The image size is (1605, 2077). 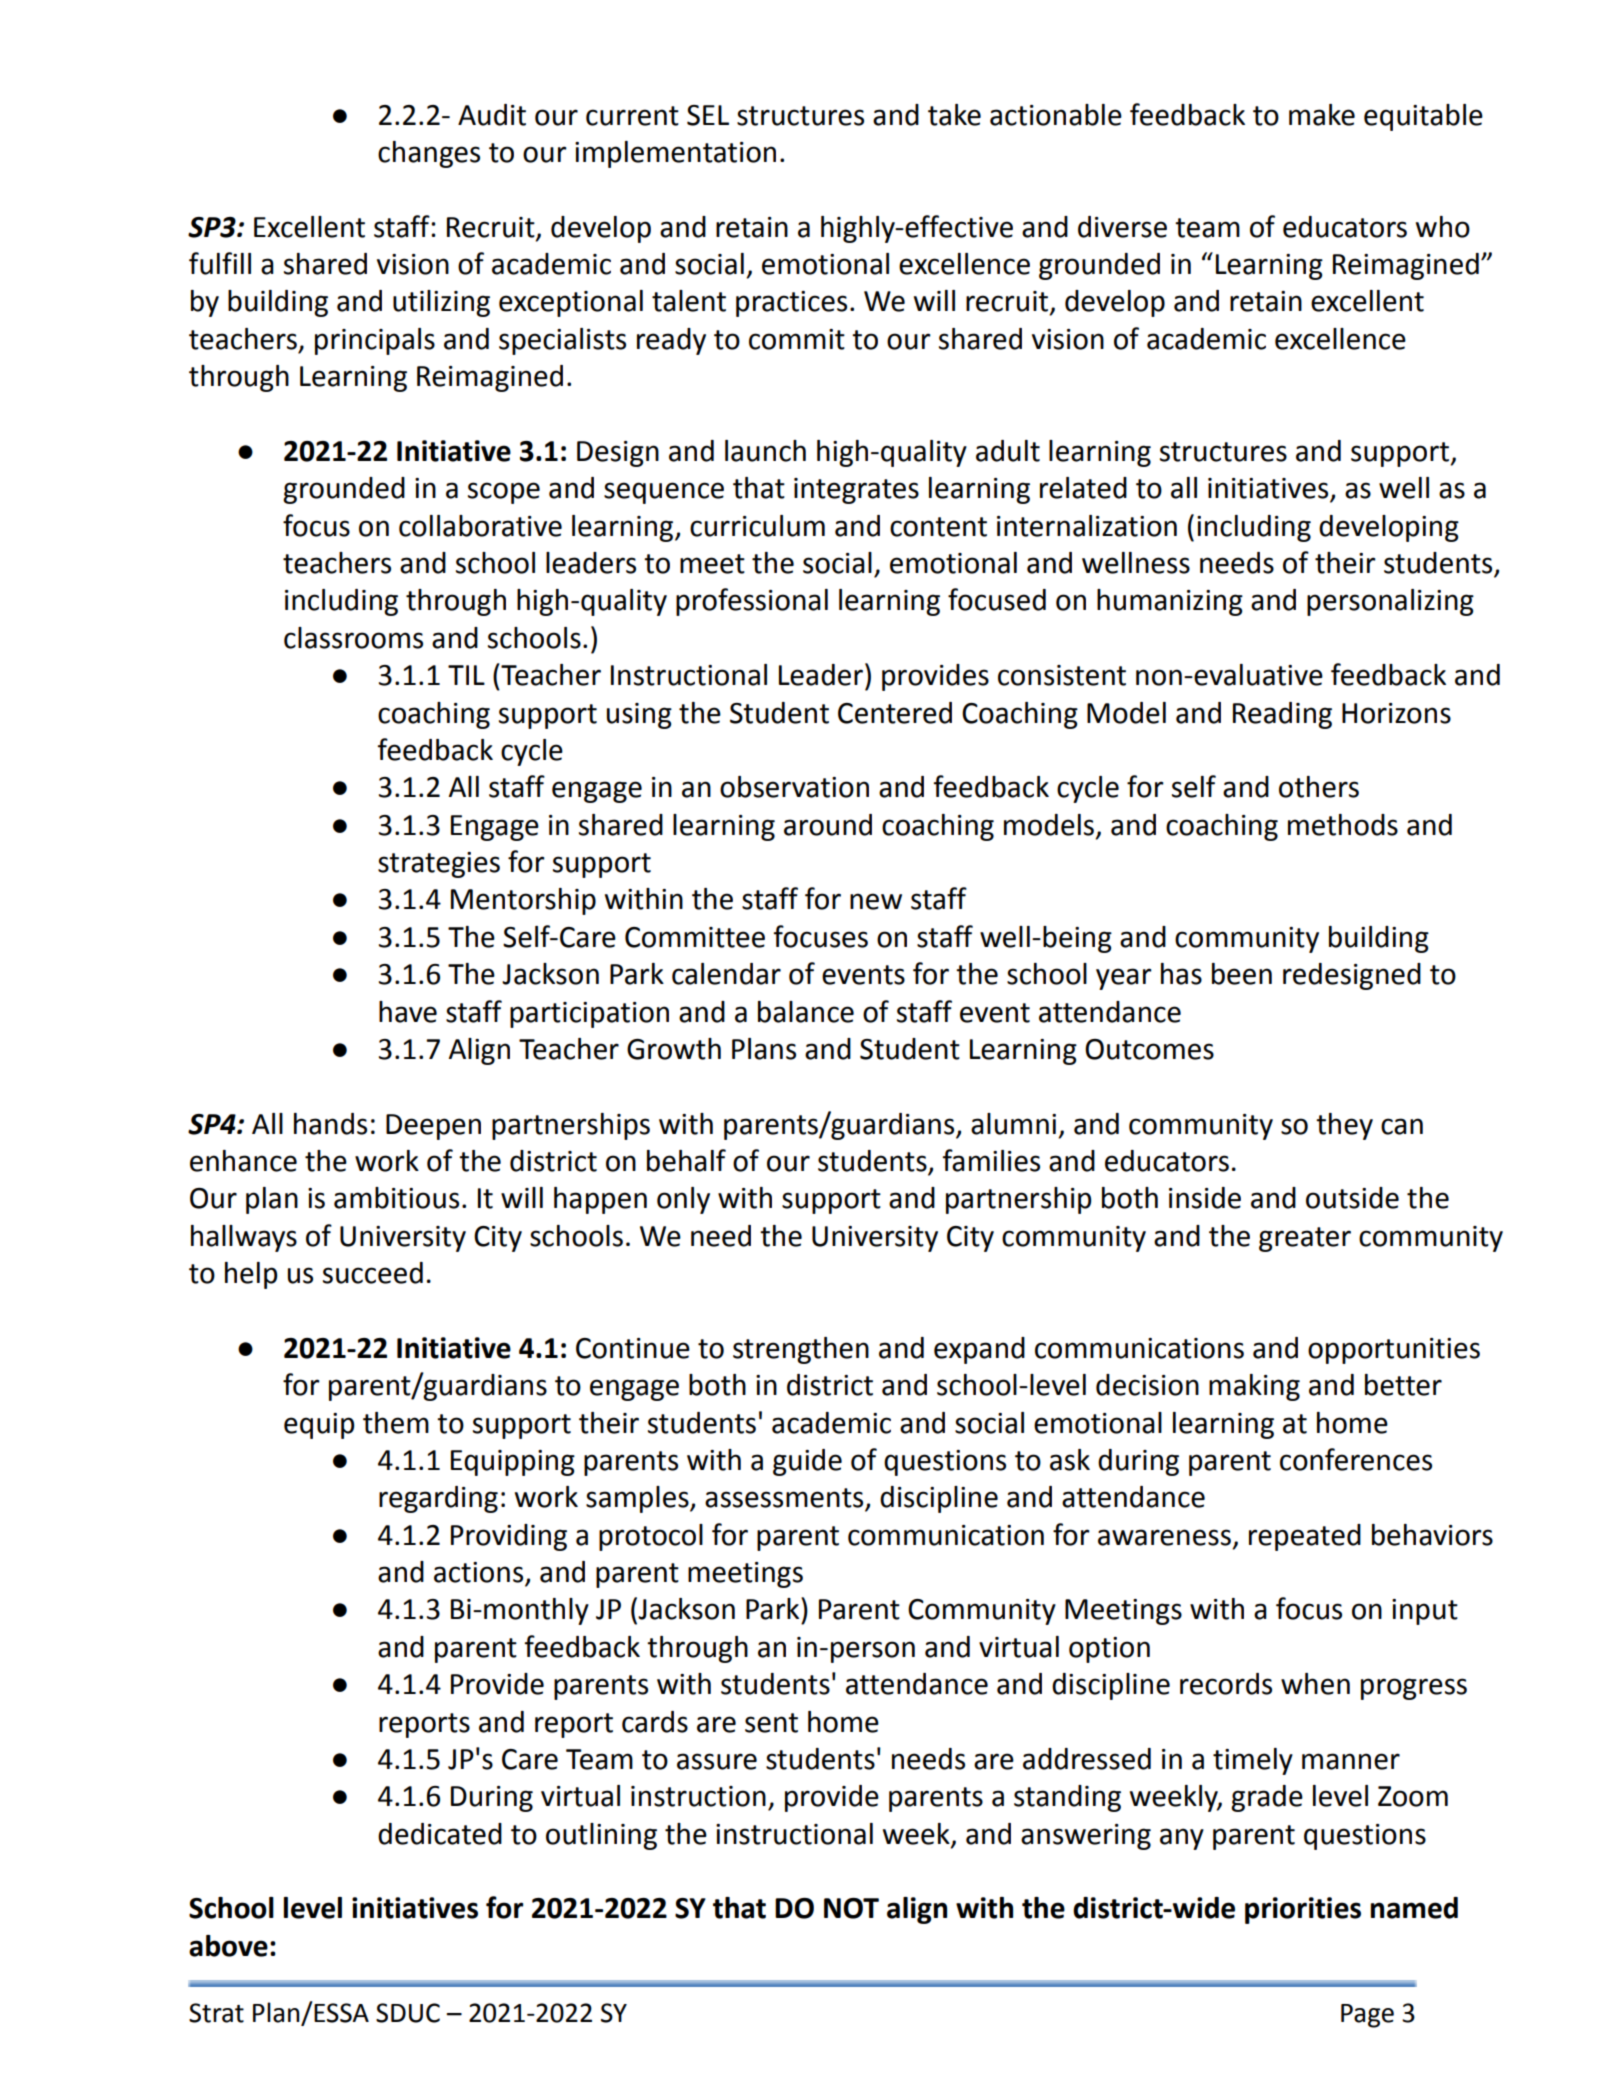 What do you see at coordinates (353, 638) in the page?
I see `classrooms` at bounding box center [353, 638].
